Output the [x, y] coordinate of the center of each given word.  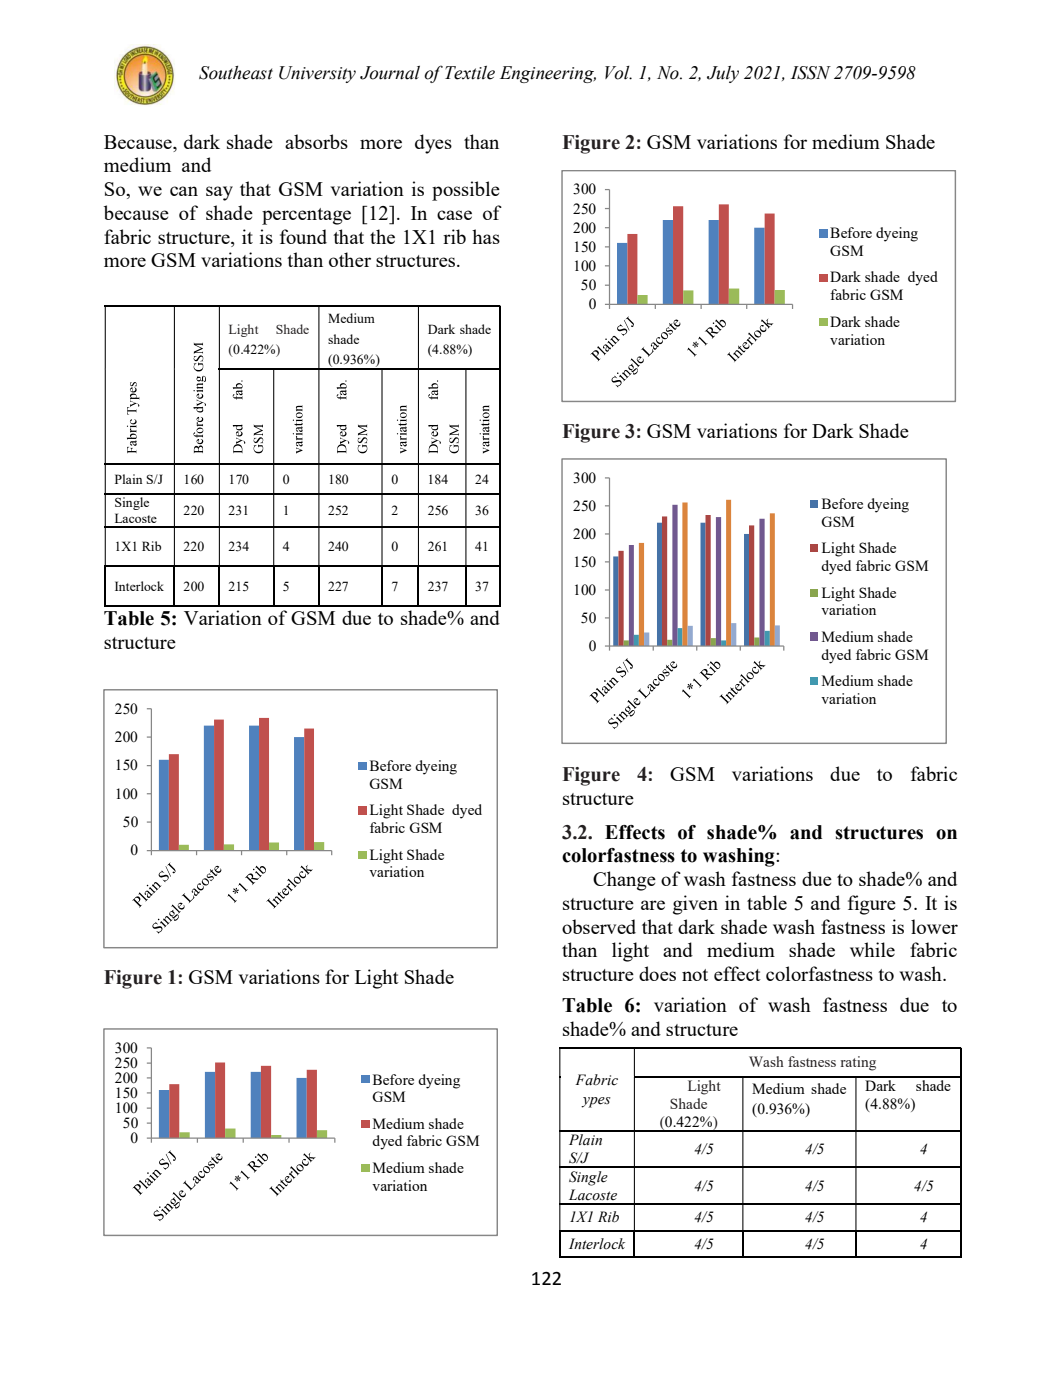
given [695, 905]
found [303, 236]
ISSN [811, 73]
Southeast [236, 73]
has [486, 236]
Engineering [548, 74]
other [350, 259]
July [723, 74]
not [695, 975]
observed [599, 926]
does [657, 973]
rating [858, 1063]
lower [934, 926]
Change [624, 881]
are [653, 905]
